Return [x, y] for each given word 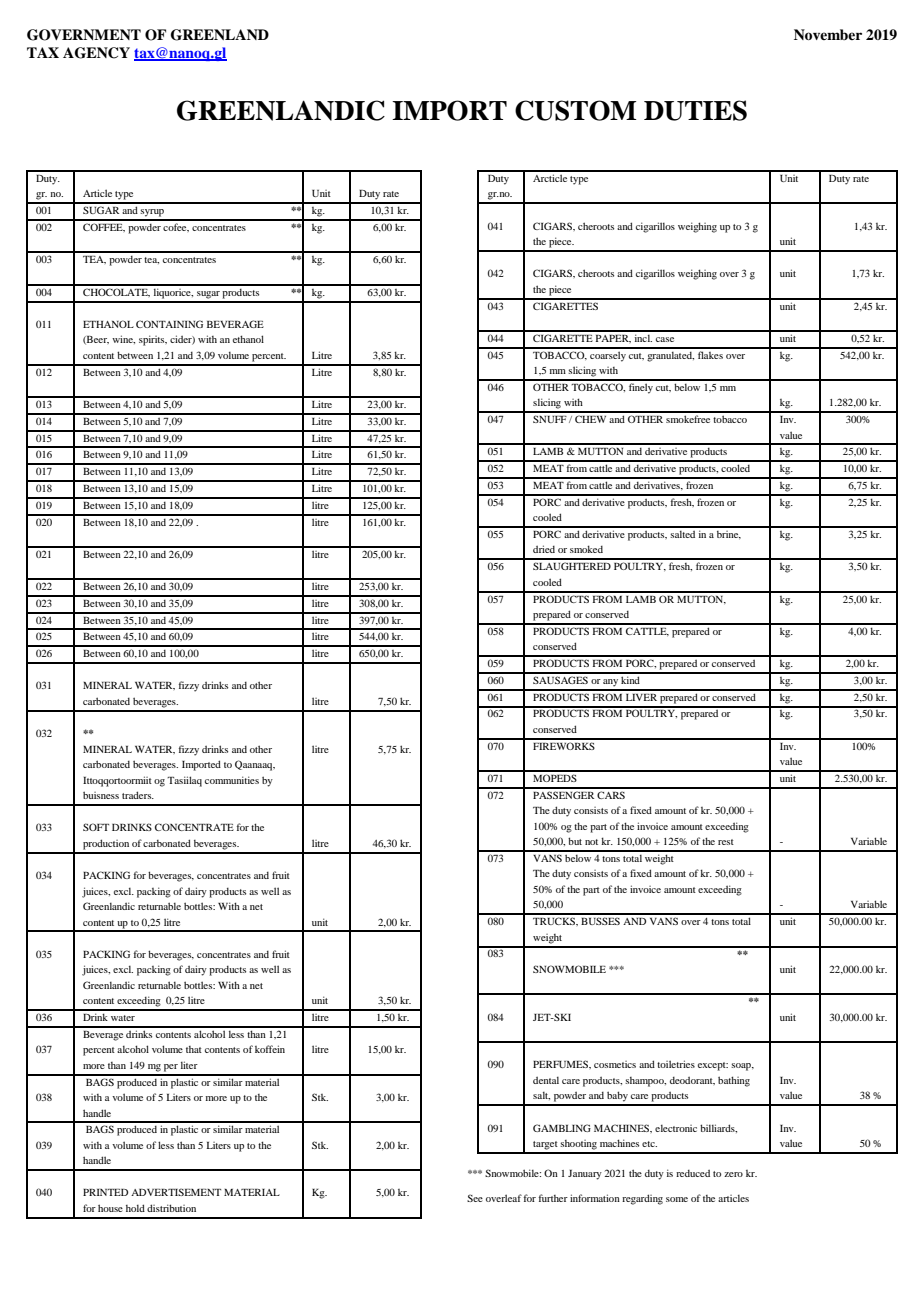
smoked [586, 549]
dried [544, 549]
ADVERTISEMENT [176, 1192]
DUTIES [695, 110]
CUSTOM [575, 110]
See [475, 1198]
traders [138, 795]
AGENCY [96, 53]
